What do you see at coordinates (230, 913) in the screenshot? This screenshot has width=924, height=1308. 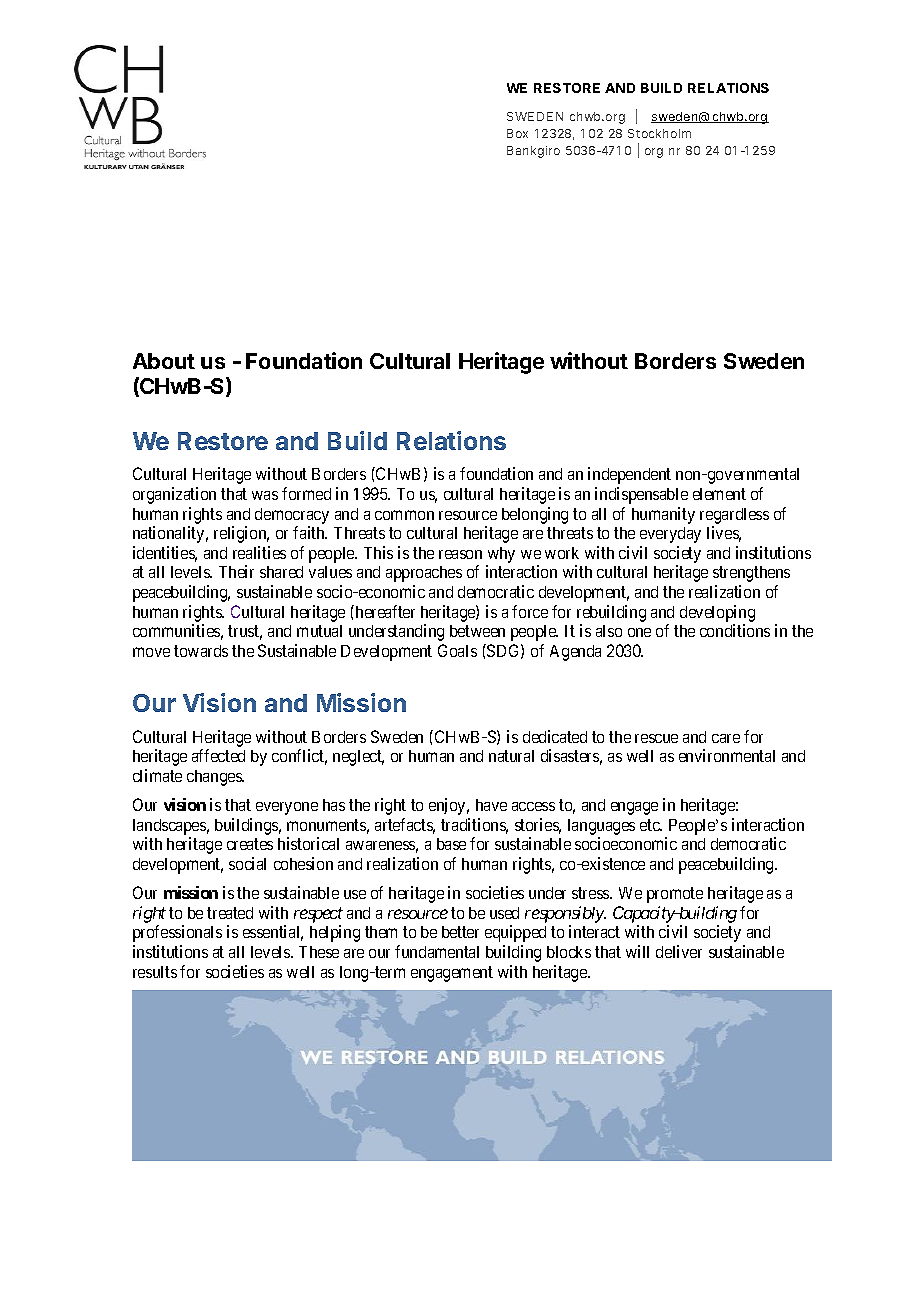 I see `treated` at bounding box center [230, 913].
